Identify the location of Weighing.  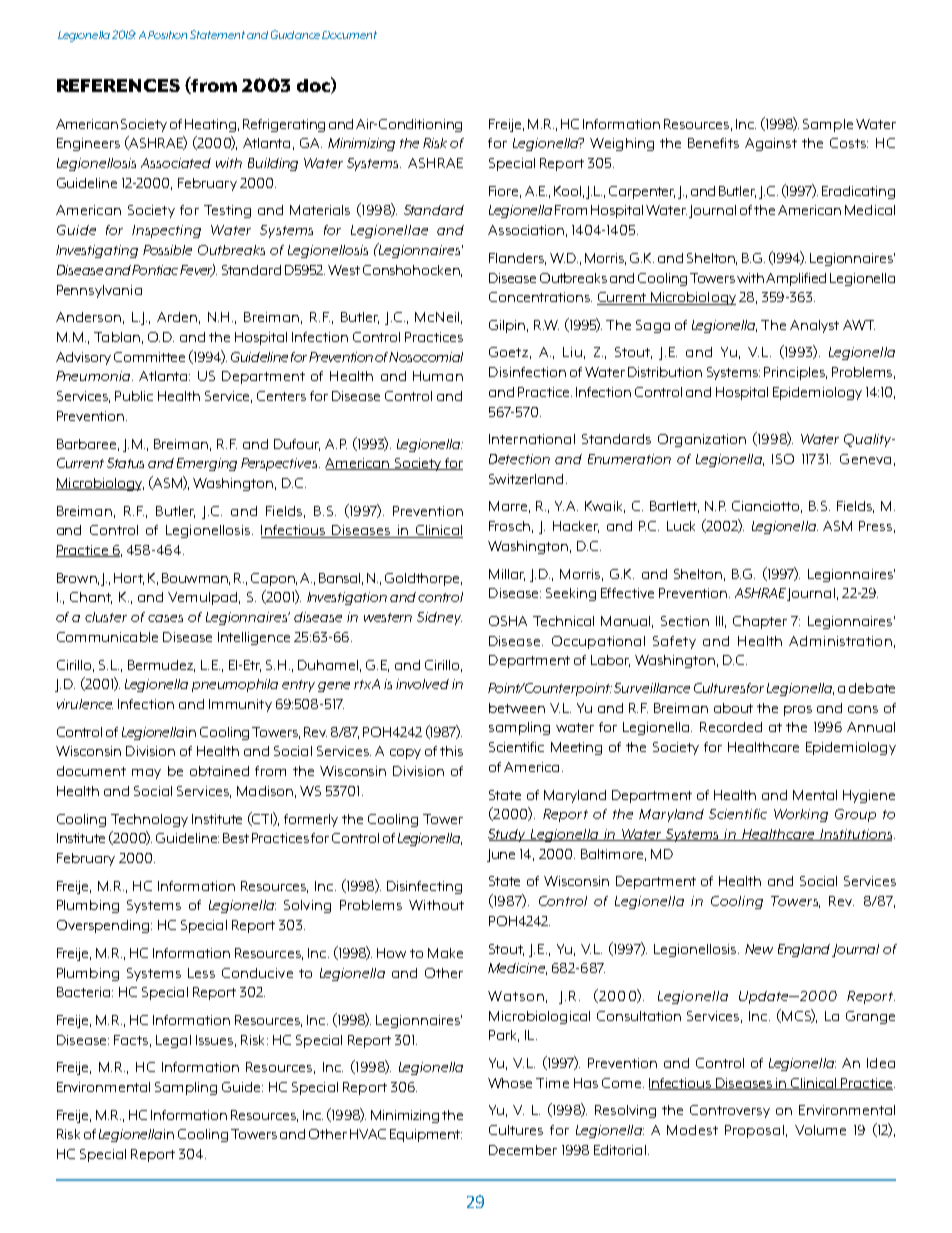
(622, 144).
